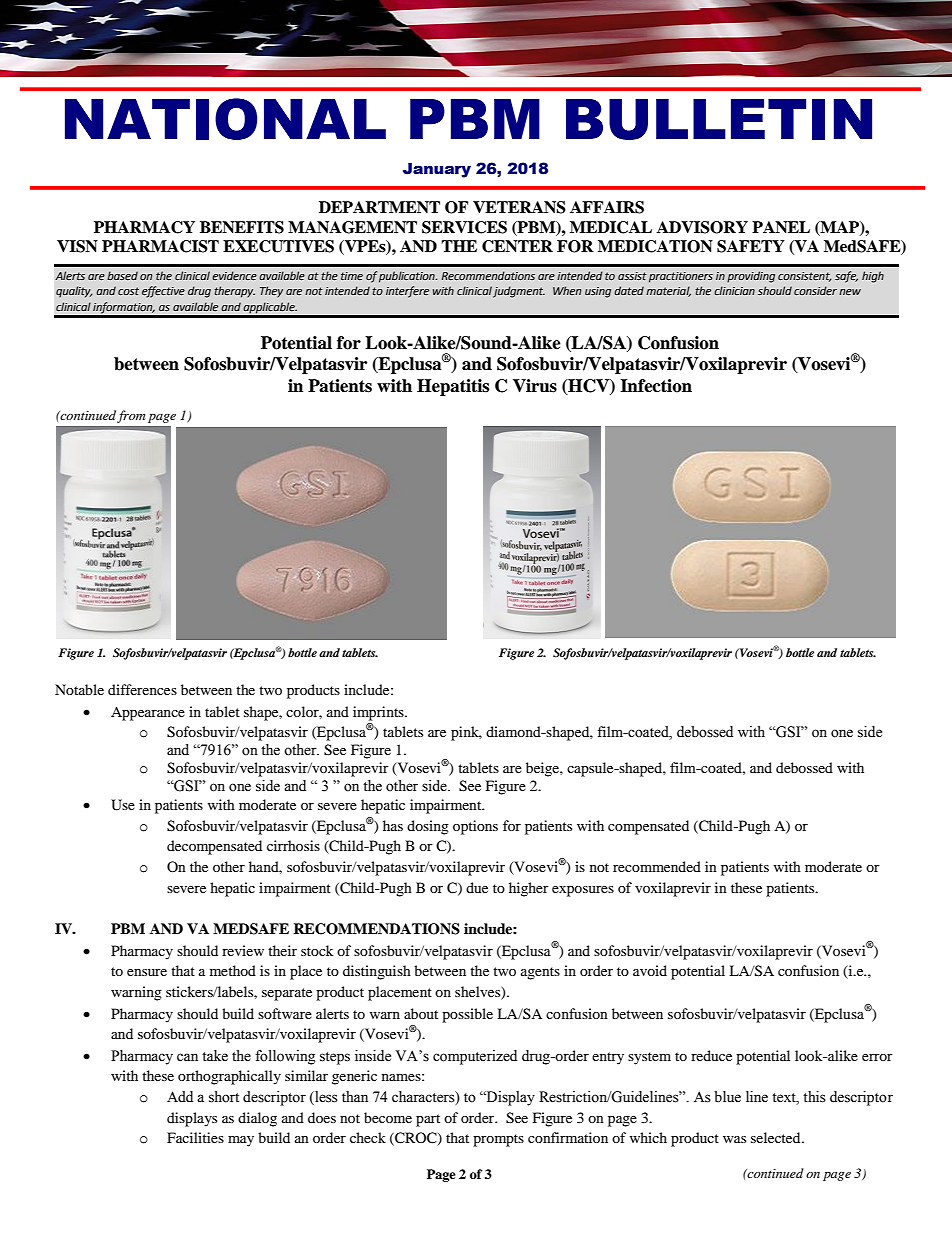 This screenshot has width=952, height=1233. What do you see at coordinates (477, 887) in the screenshot?
I see `due` at bounding box center [477, 887].
